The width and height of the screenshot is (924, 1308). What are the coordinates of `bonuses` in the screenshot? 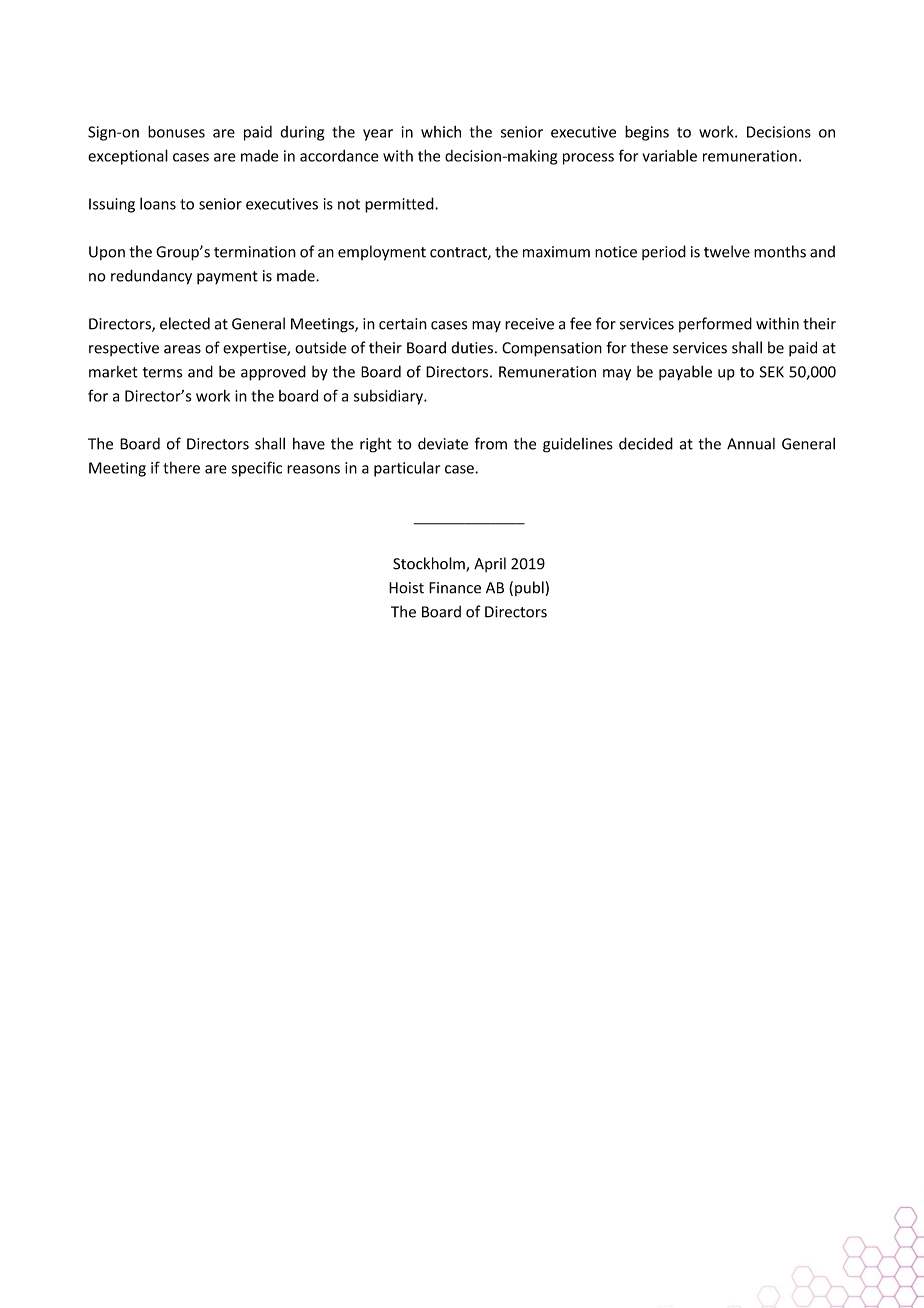 It's located at (176, 131).
